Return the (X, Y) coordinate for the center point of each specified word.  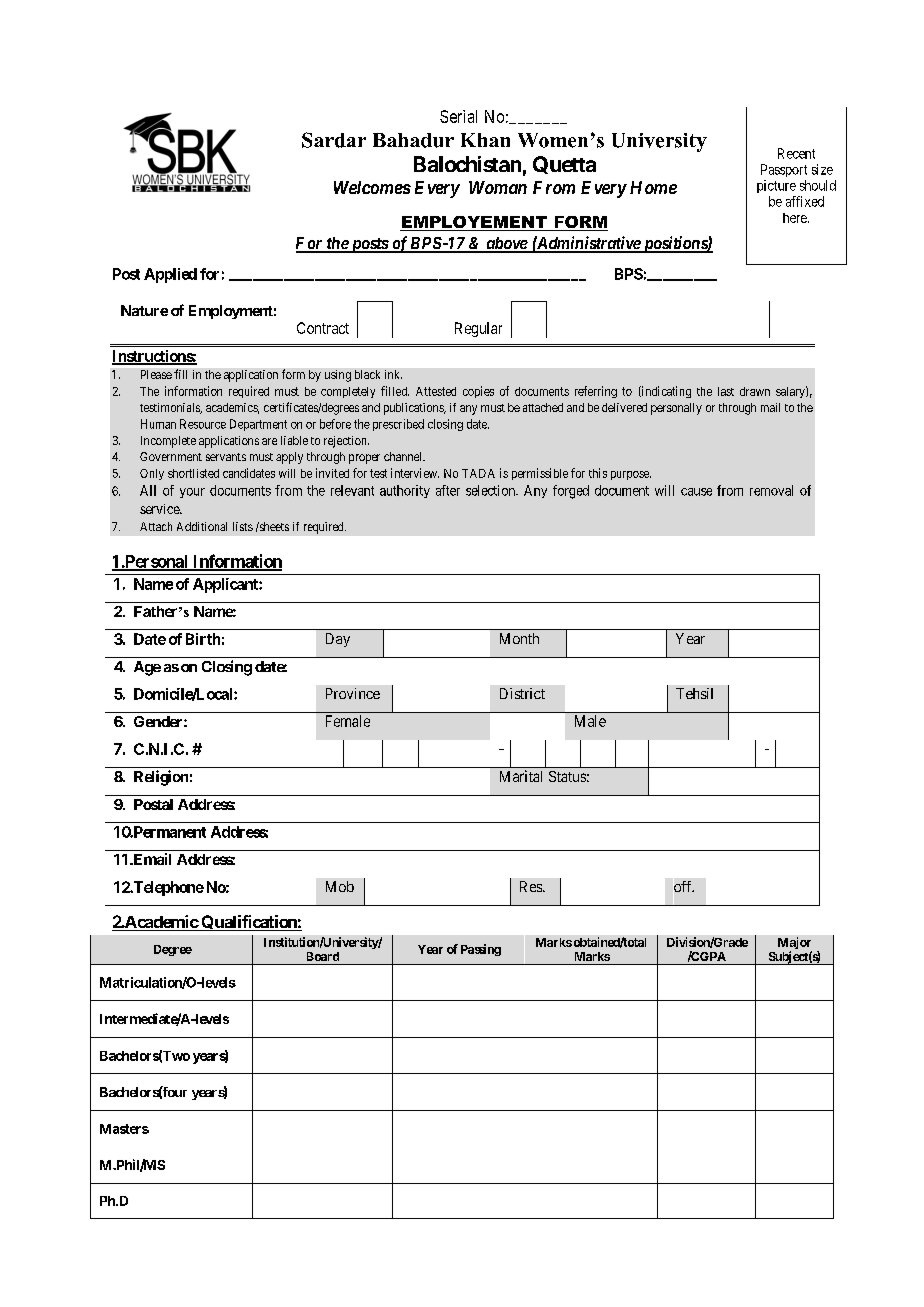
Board (323, 956)
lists (243, 526)
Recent (796, 153)
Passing (481, 950)
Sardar (334, 140)
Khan (485, 140)
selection (491, 490)
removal (771, 490)
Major (795, 944)
